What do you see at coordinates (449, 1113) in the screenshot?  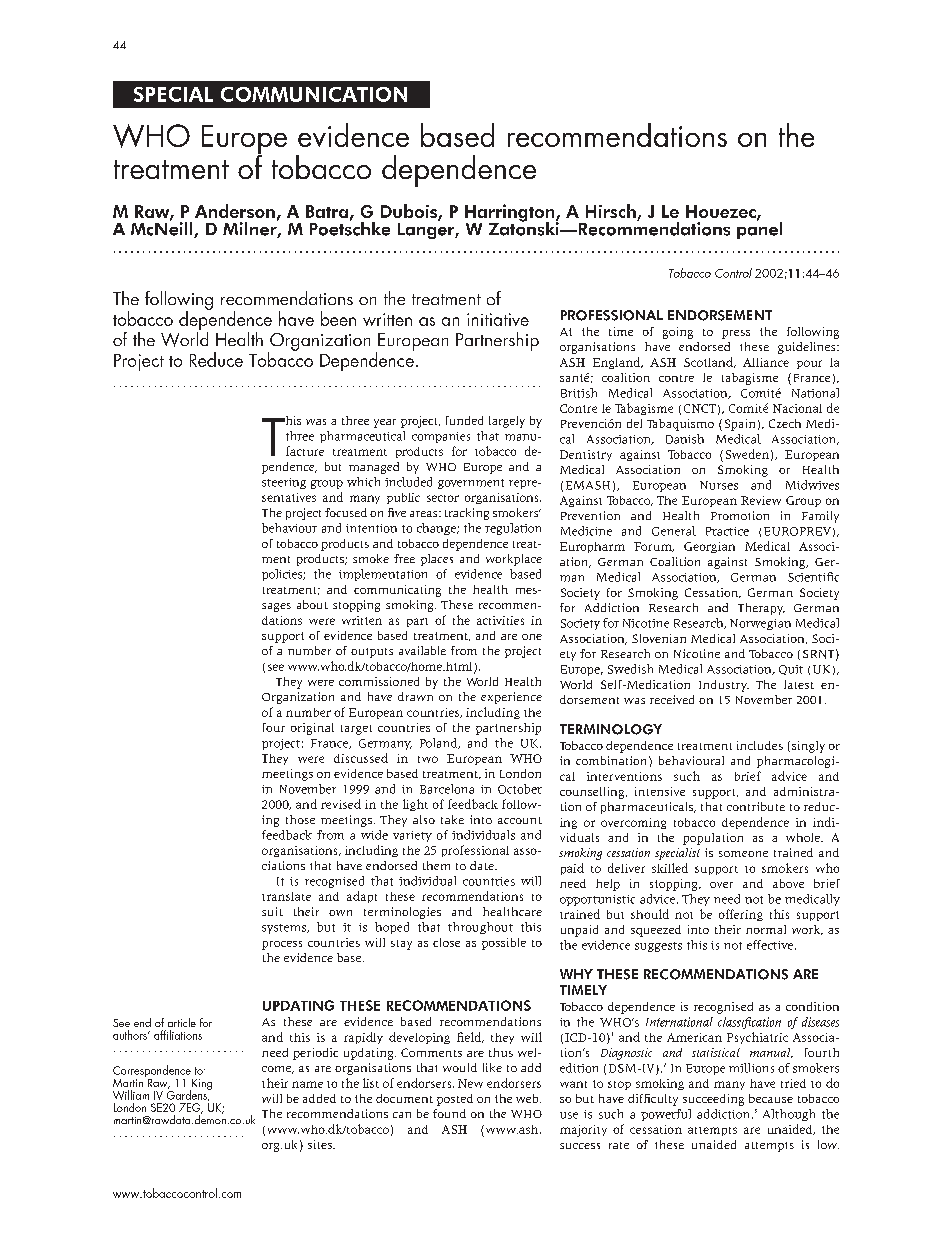 I see `found` at bounding box center [449, 1113].
